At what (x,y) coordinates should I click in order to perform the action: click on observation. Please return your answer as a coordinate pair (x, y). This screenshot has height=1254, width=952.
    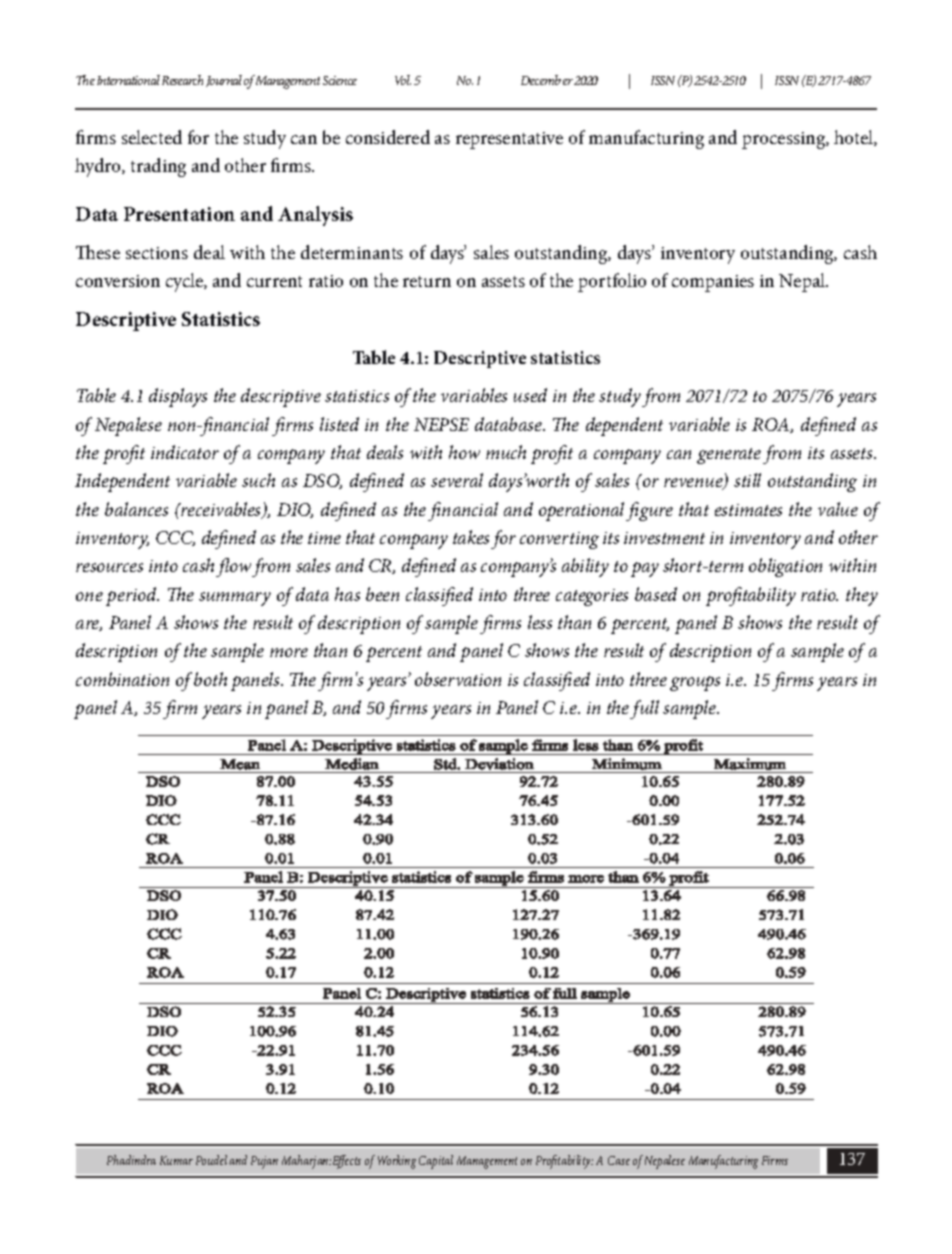
    Looking at the image, I should click on (458, 679).
